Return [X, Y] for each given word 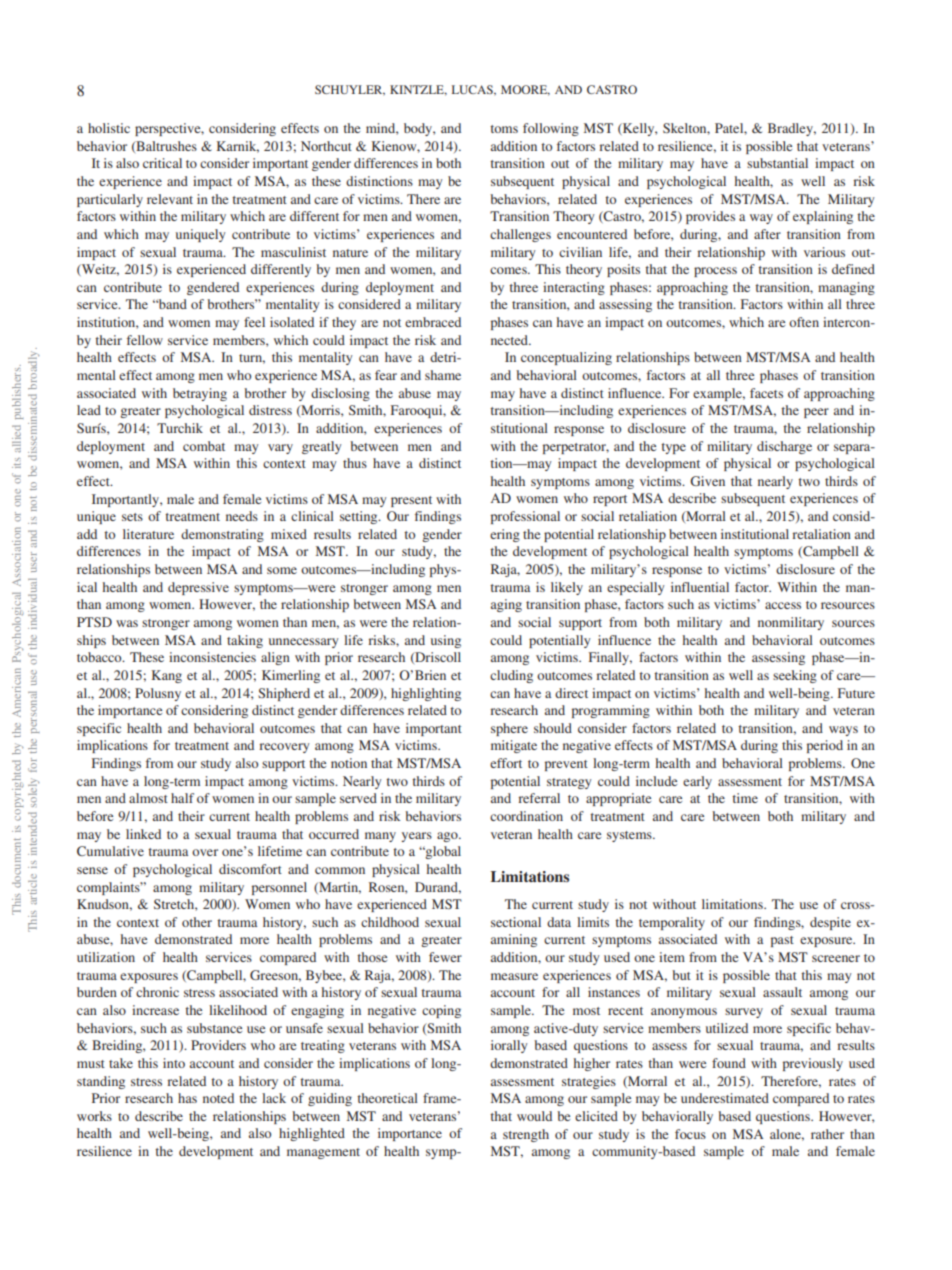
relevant [170, 199]
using [446, 641]
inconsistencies [212, 657]
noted [218, 1098]
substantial [777, 163]
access [783, 605]
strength [526, 1135]
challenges [520, 235]
